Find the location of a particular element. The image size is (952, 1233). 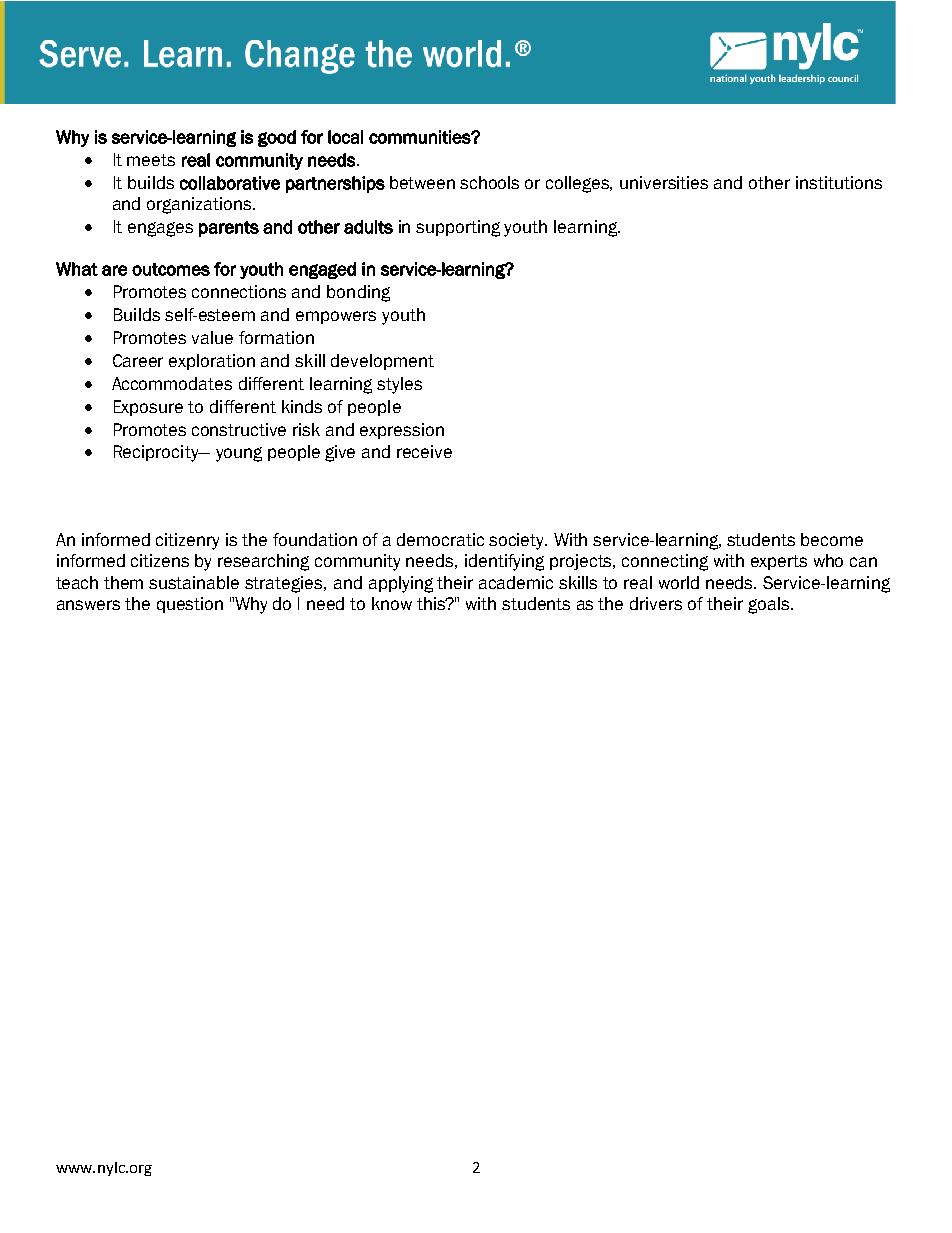

universities is located at coordinates (664, 182).
